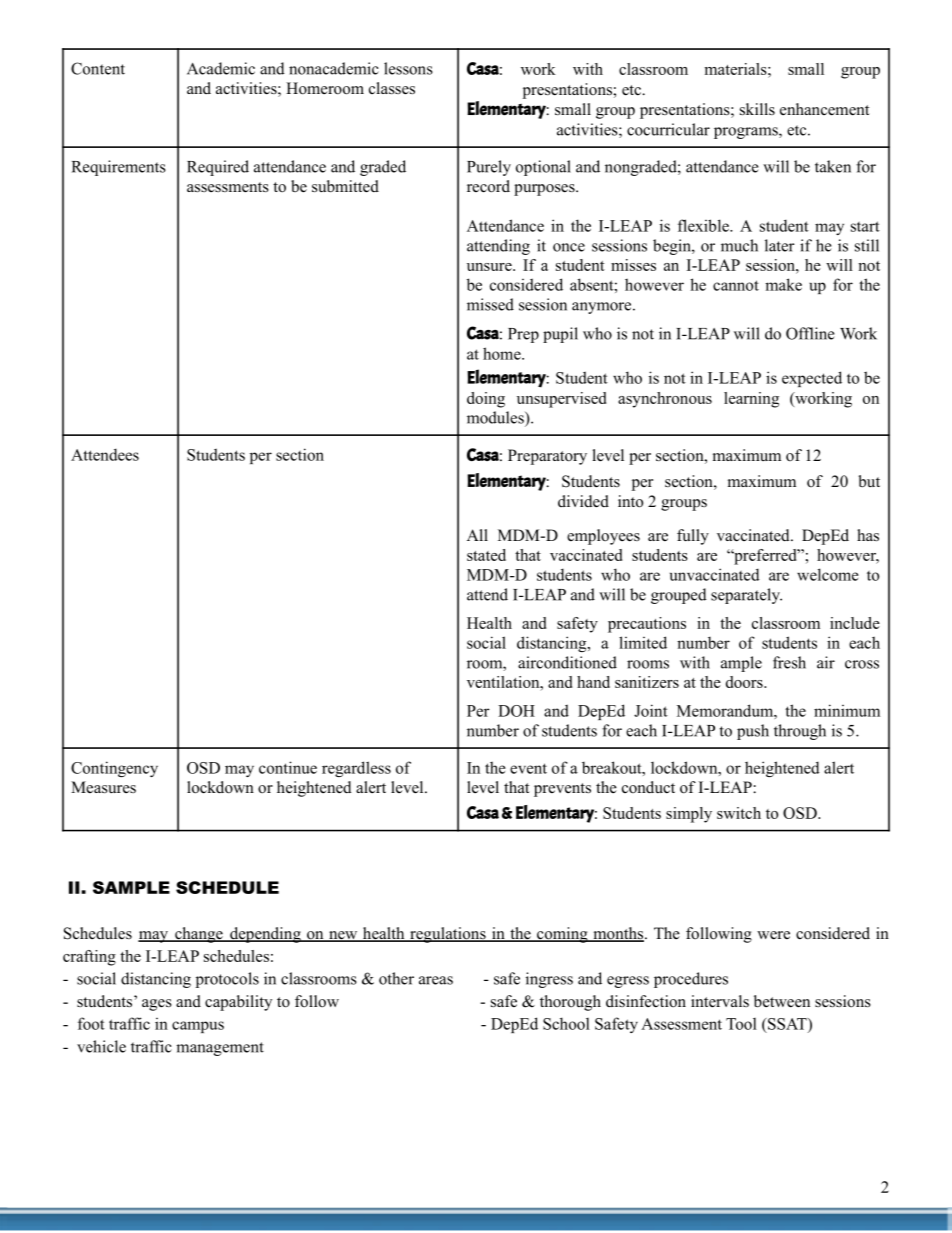  Describe the element at coordinates (782, 1001) in the page. I see `between` at that location.
